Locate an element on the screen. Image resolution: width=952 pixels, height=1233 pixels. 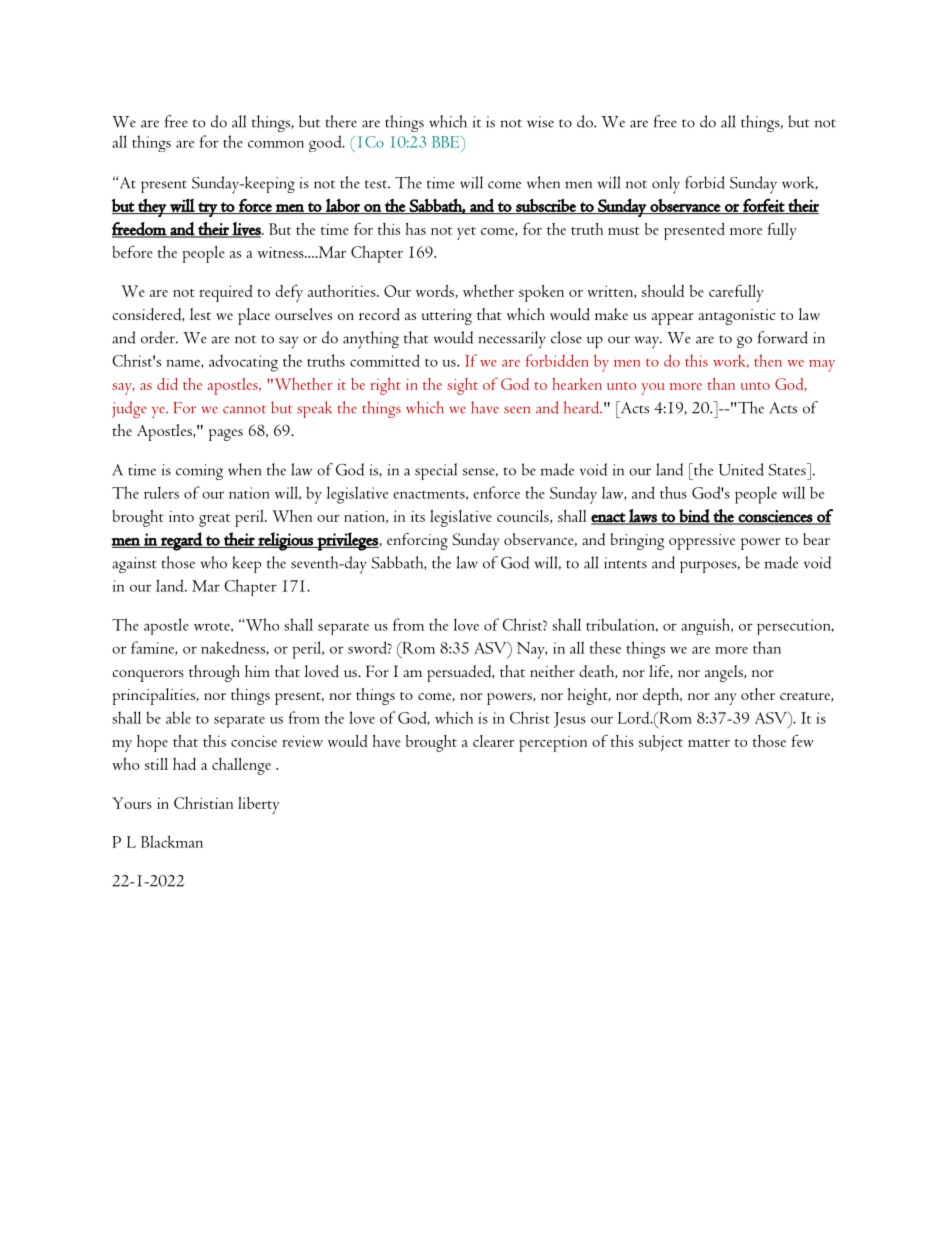
coming is located at coordinates (199, 472).
